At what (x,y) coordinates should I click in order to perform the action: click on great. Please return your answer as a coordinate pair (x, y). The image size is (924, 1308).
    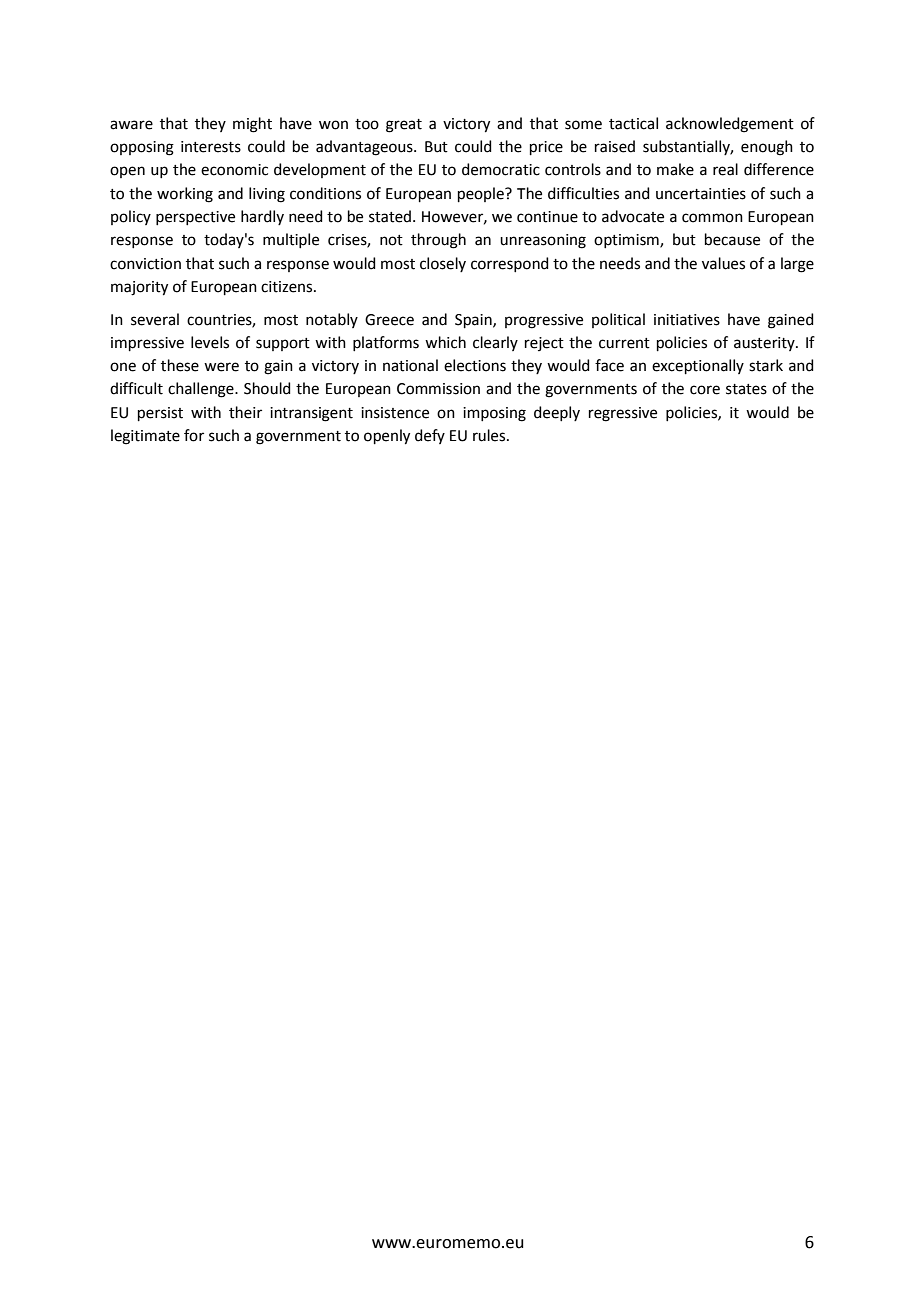
    Looking at the image, I should click on (404, 126).
